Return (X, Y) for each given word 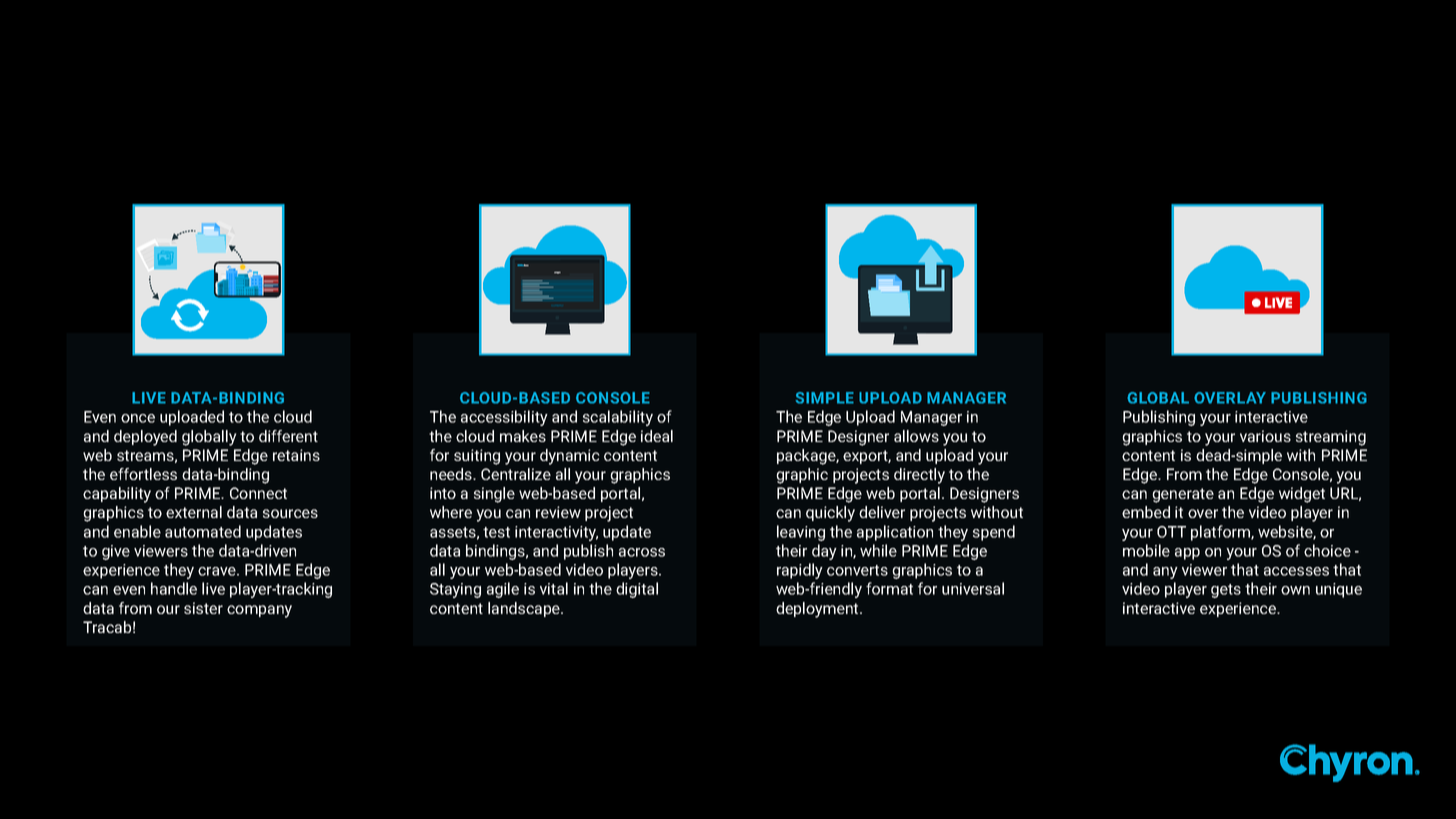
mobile (1146, 550)
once (138, 418)
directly (919, 476)
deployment (818, 610)
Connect (258, 493)
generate (1183, 495)
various (1265, 436)
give (116, 552)
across (642, 552)
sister (203, 608)
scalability (618, 418)
